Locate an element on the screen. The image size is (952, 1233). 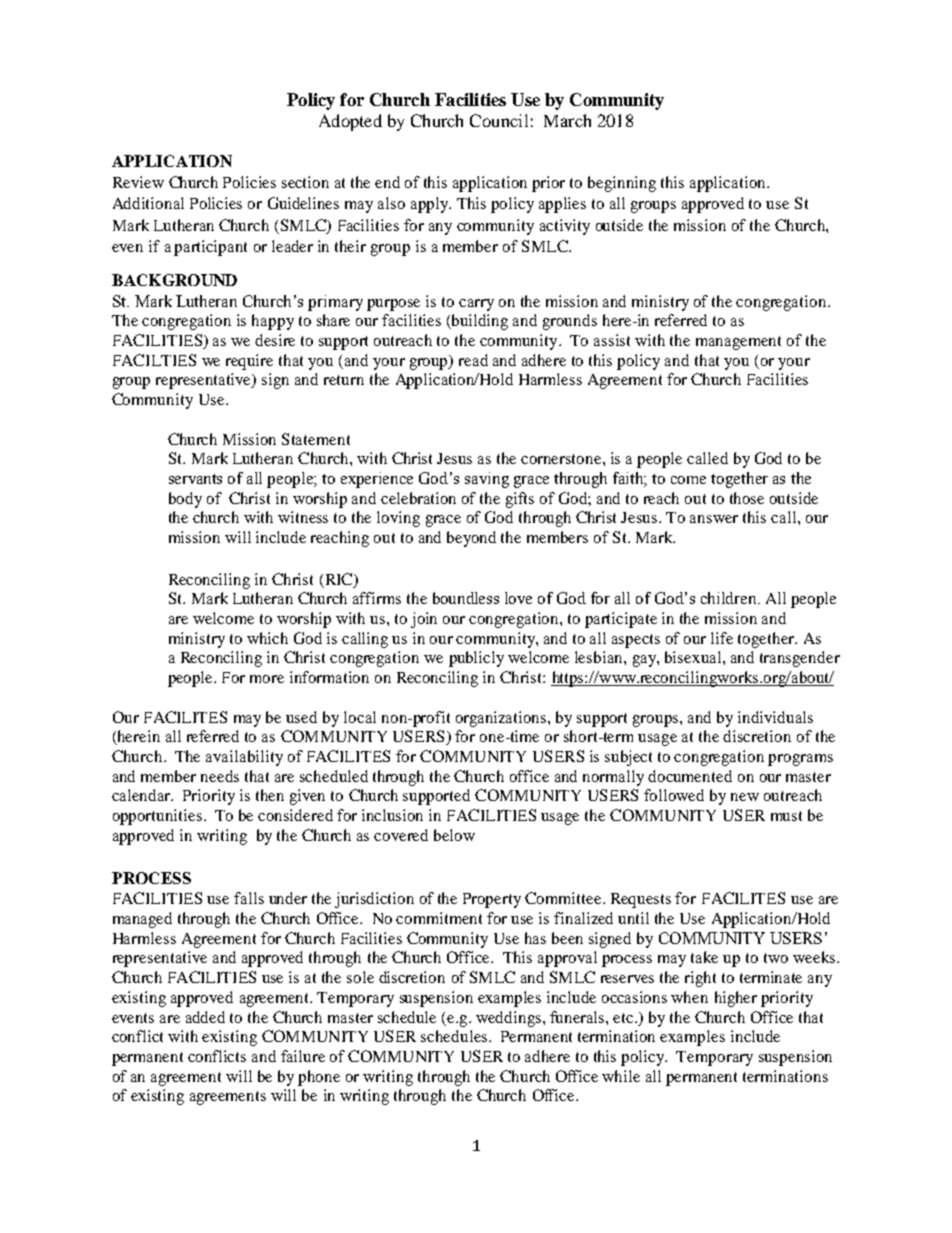
boundless is located at coordinates (466, 598).
